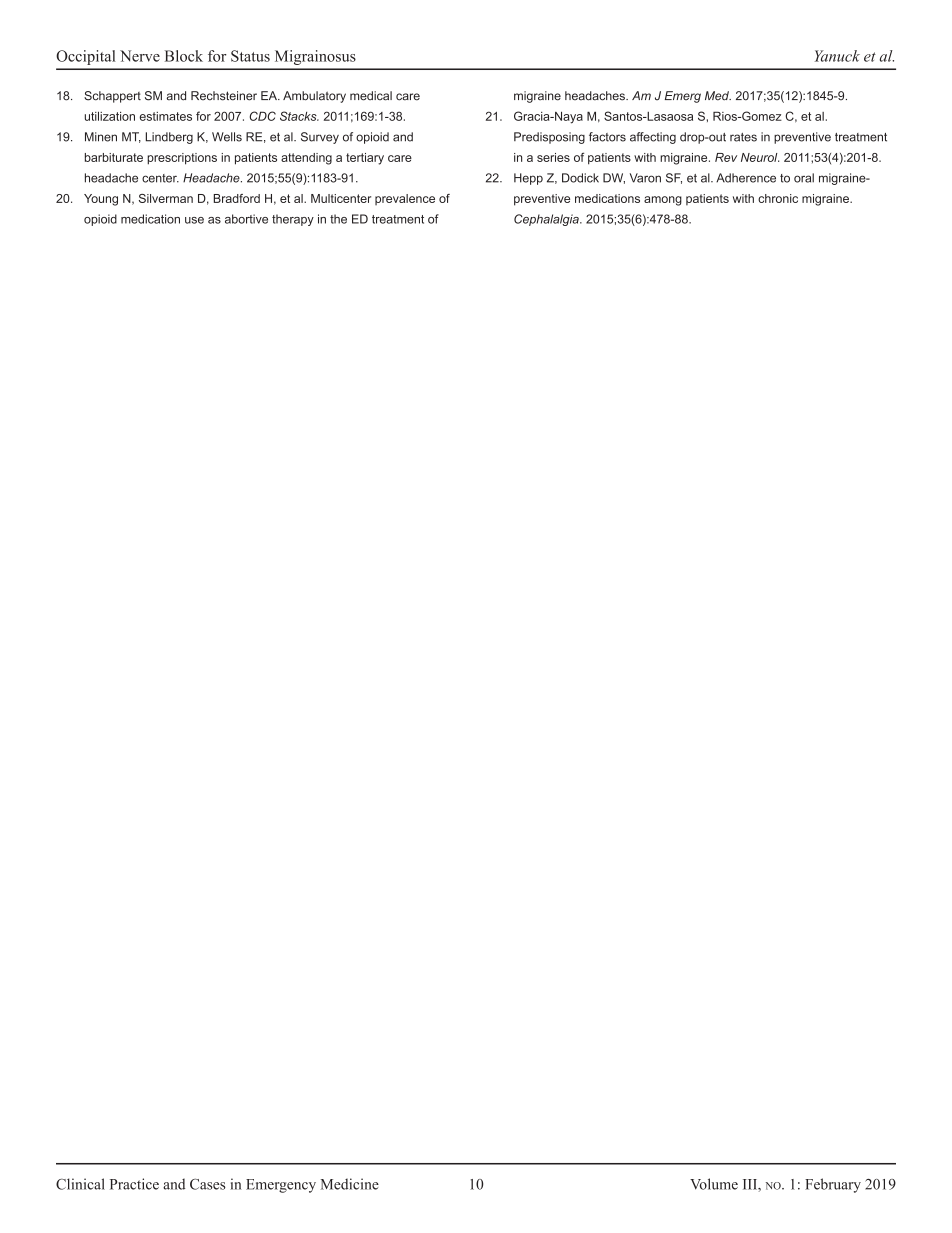 The width and height of the screenshot is (952, 1233). I want to click on medical, so click(371, 96).
